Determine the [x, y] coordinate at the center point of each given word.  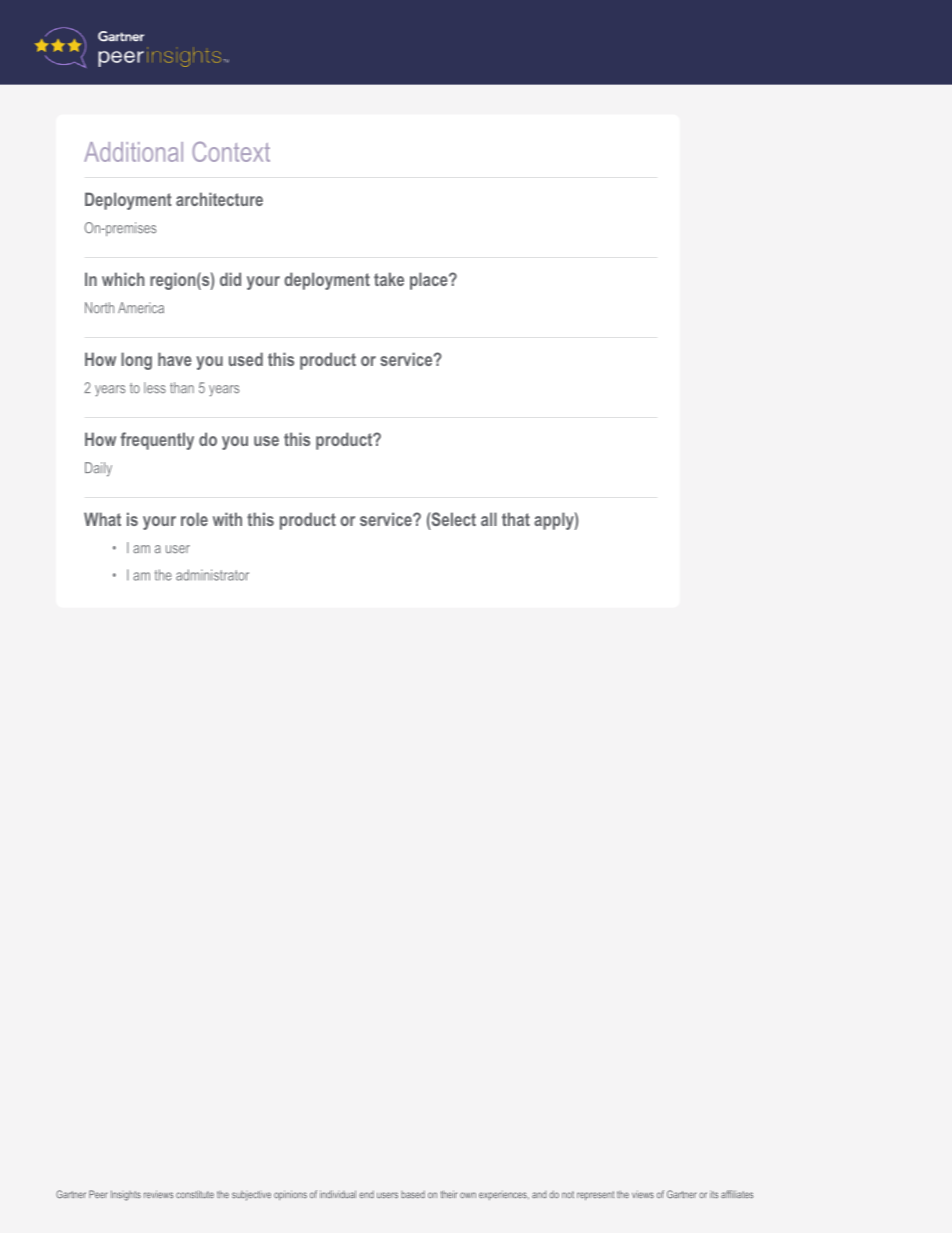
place [430, 281]
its [714, 1194]
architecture [219, 199]
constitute [195, 1194]
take [389, 279]
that [516, 519]
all [489, 519]
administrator [212, 575]
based [413, 1194]
